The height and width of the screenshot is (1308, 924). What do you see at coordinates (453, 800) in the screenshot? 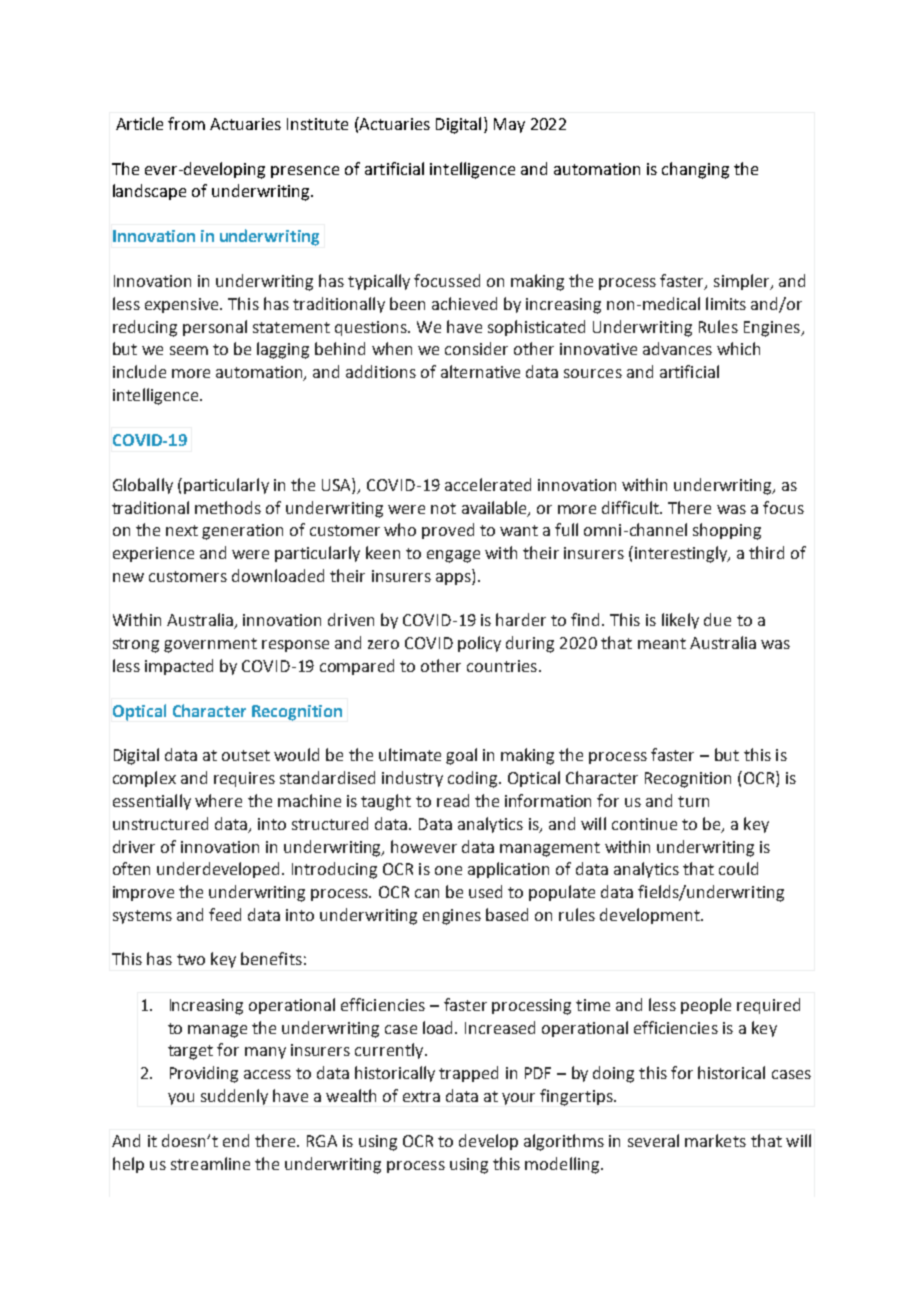
I see `read` at bounding box center [453, 800].
